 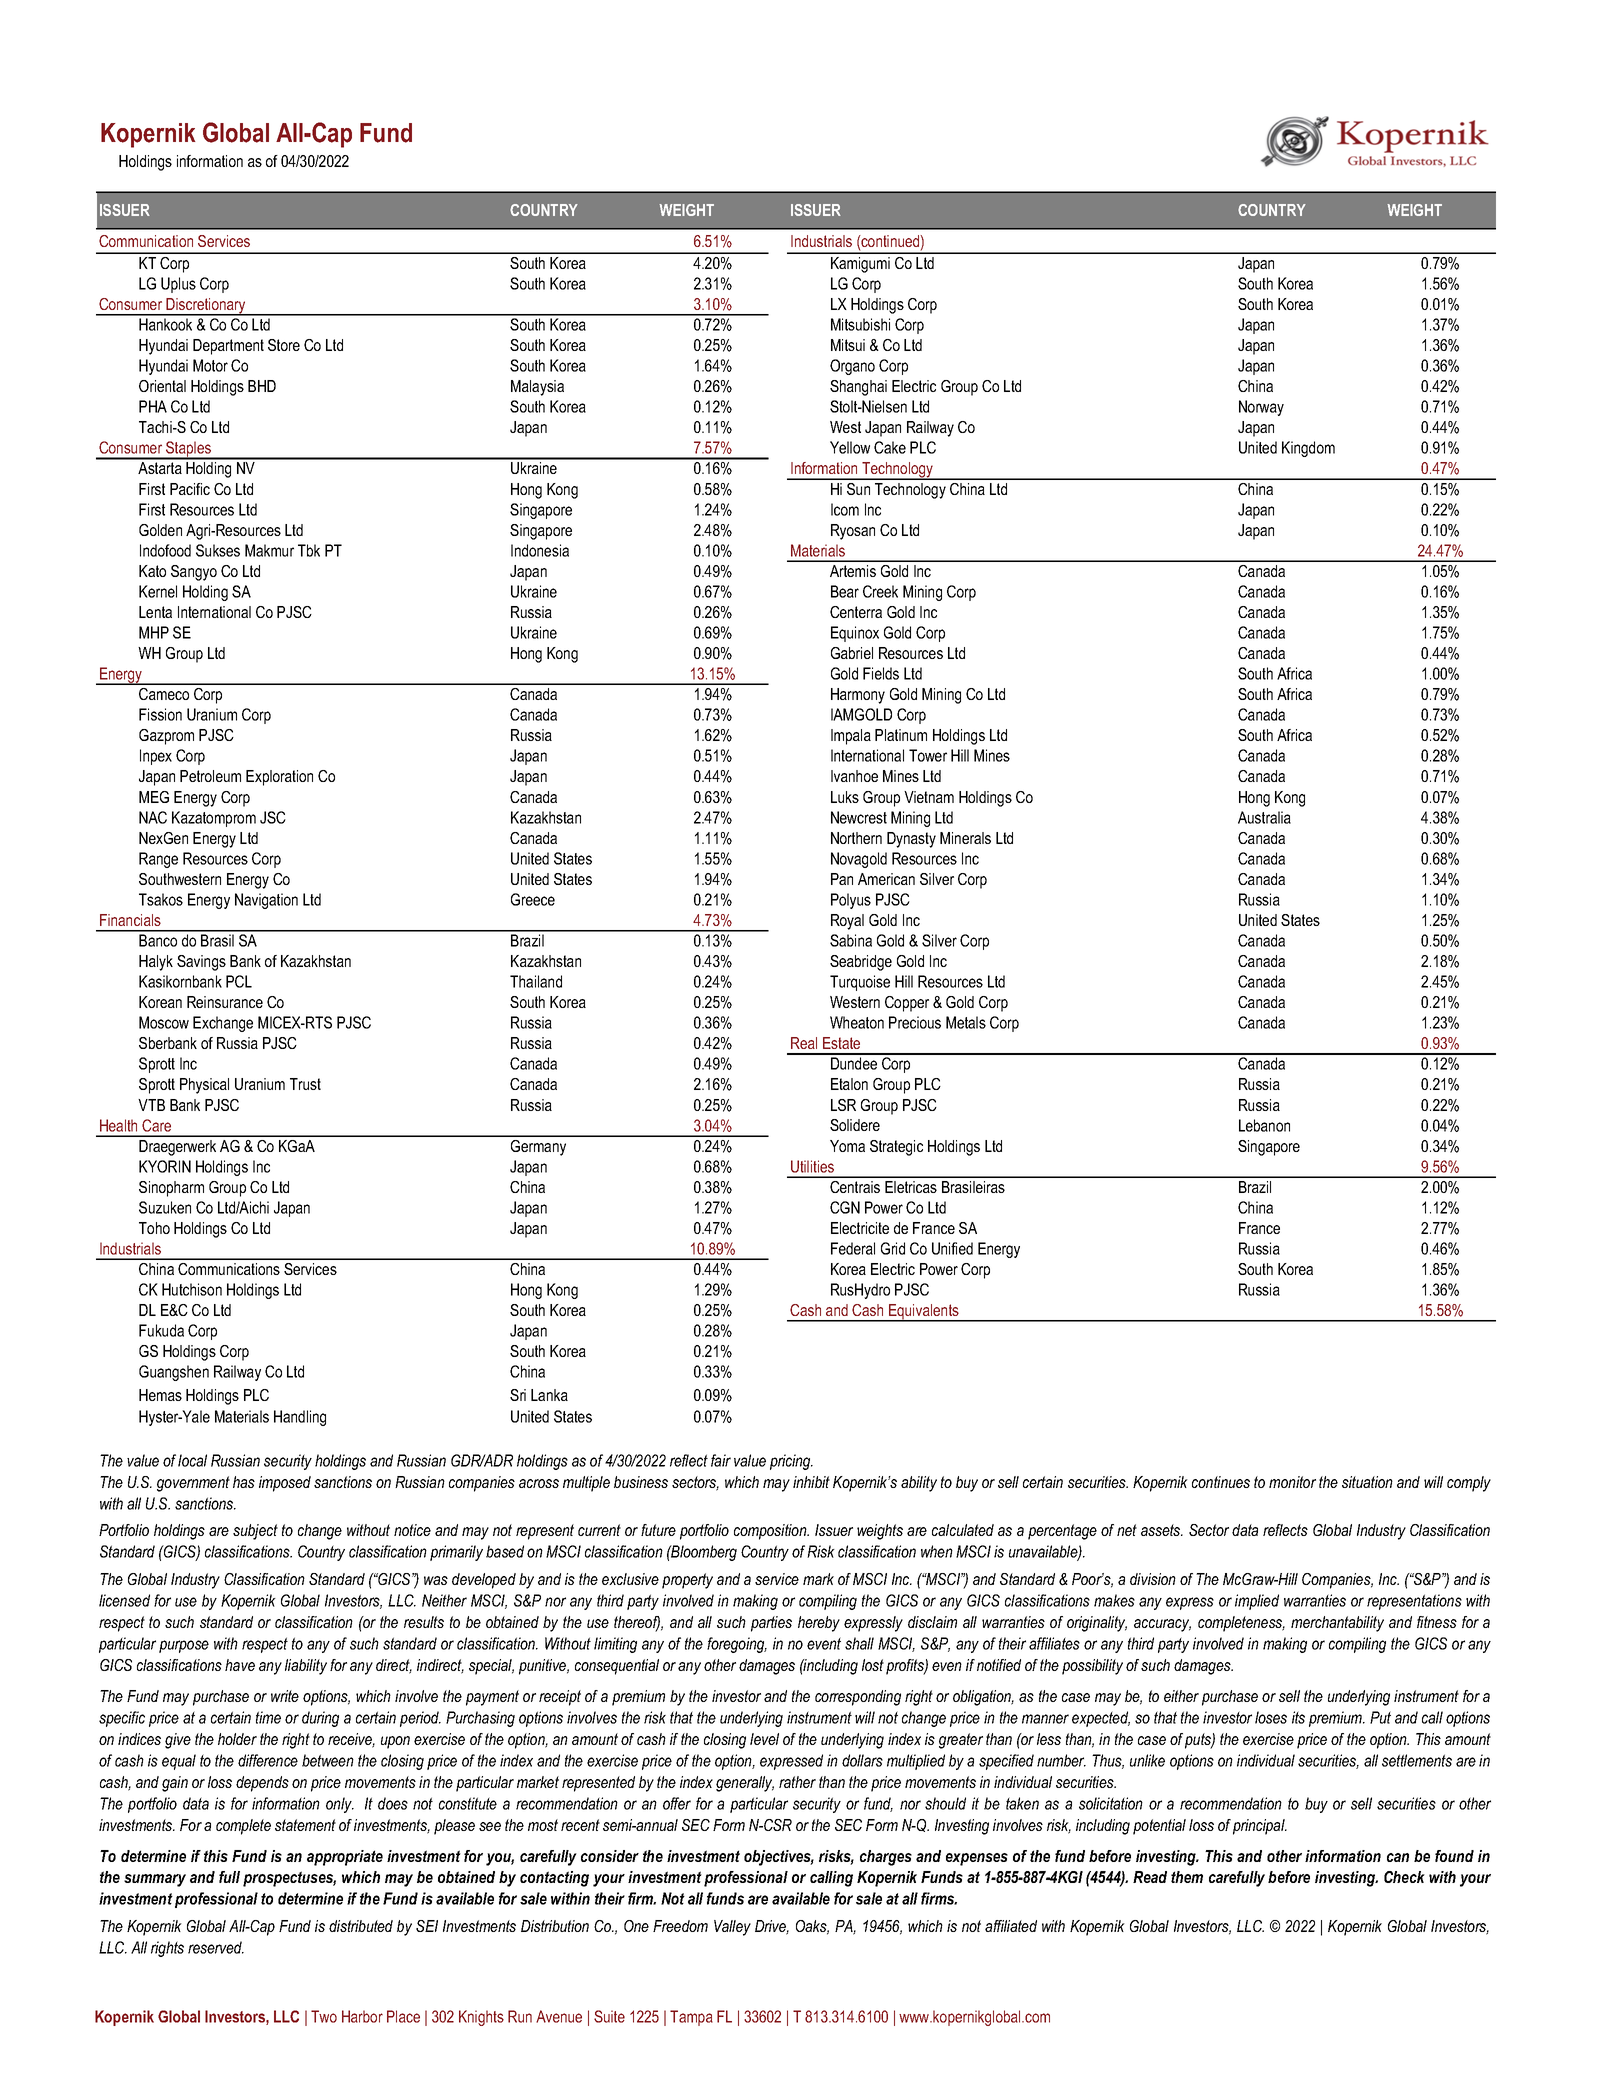 What do you see at coordinates (1264, 817) in the image?
I see `Australia` at bounding box center [1264, 817].
